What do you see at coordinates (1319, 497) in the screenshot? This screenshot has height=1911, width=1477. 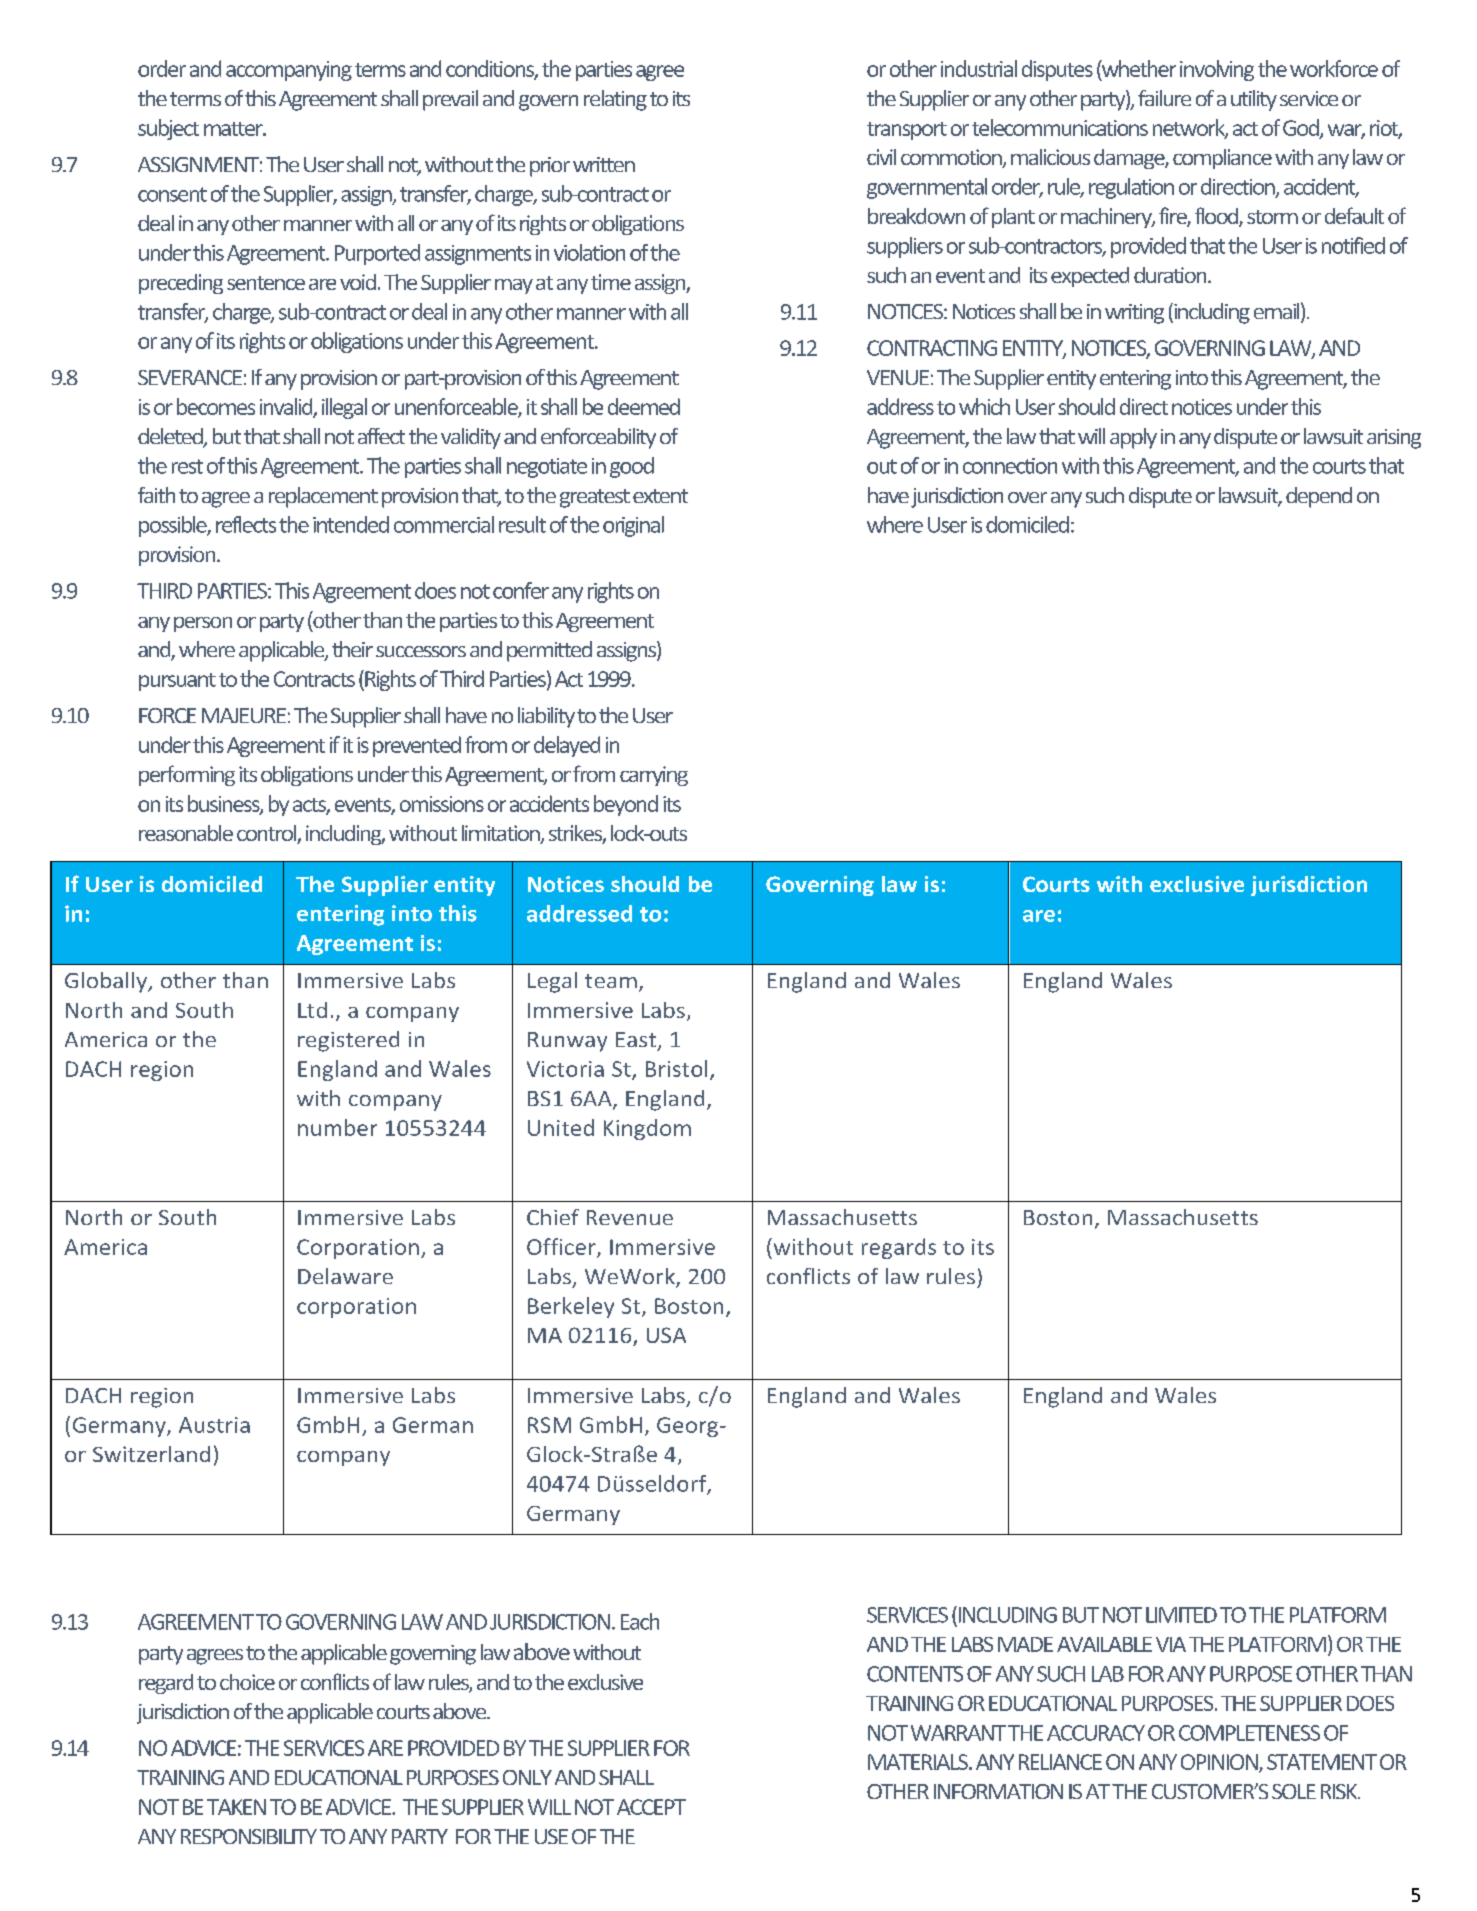 I see `depend` at bounding box center [1319, 497].
